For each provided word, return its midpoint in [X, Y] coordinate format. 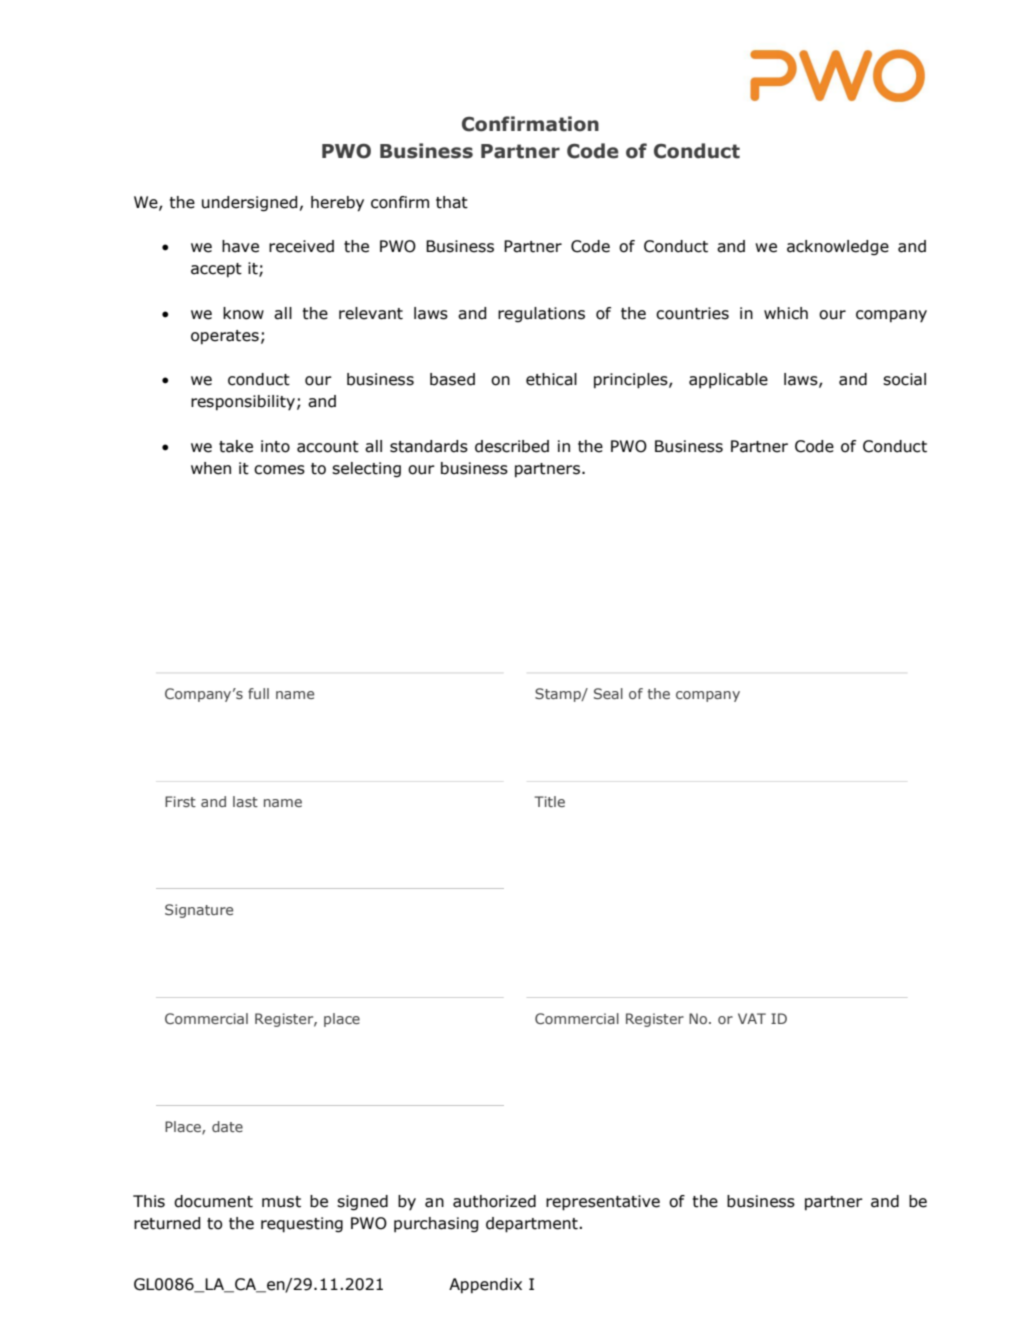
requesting [302, 1225]
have [240, 246]
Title [549, 801]
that [452, 202]
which [786, 313]
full [258, 693]
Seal [608, 693]
